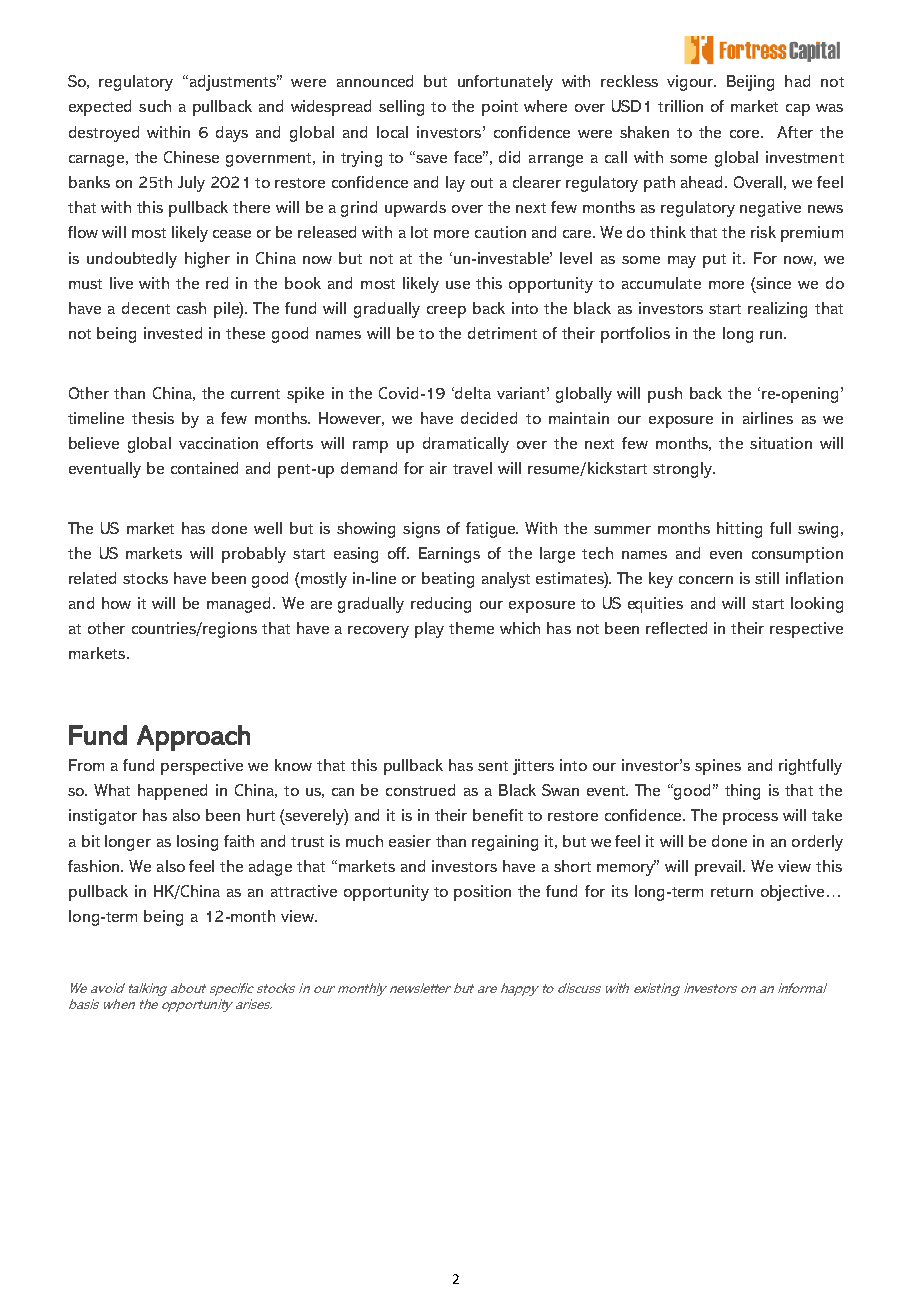 This screenshot has width=924, height=1307. What do you see at coordinates (197, 843) in the screenshot?
I see `losing` at bounding box center [197, 843].
